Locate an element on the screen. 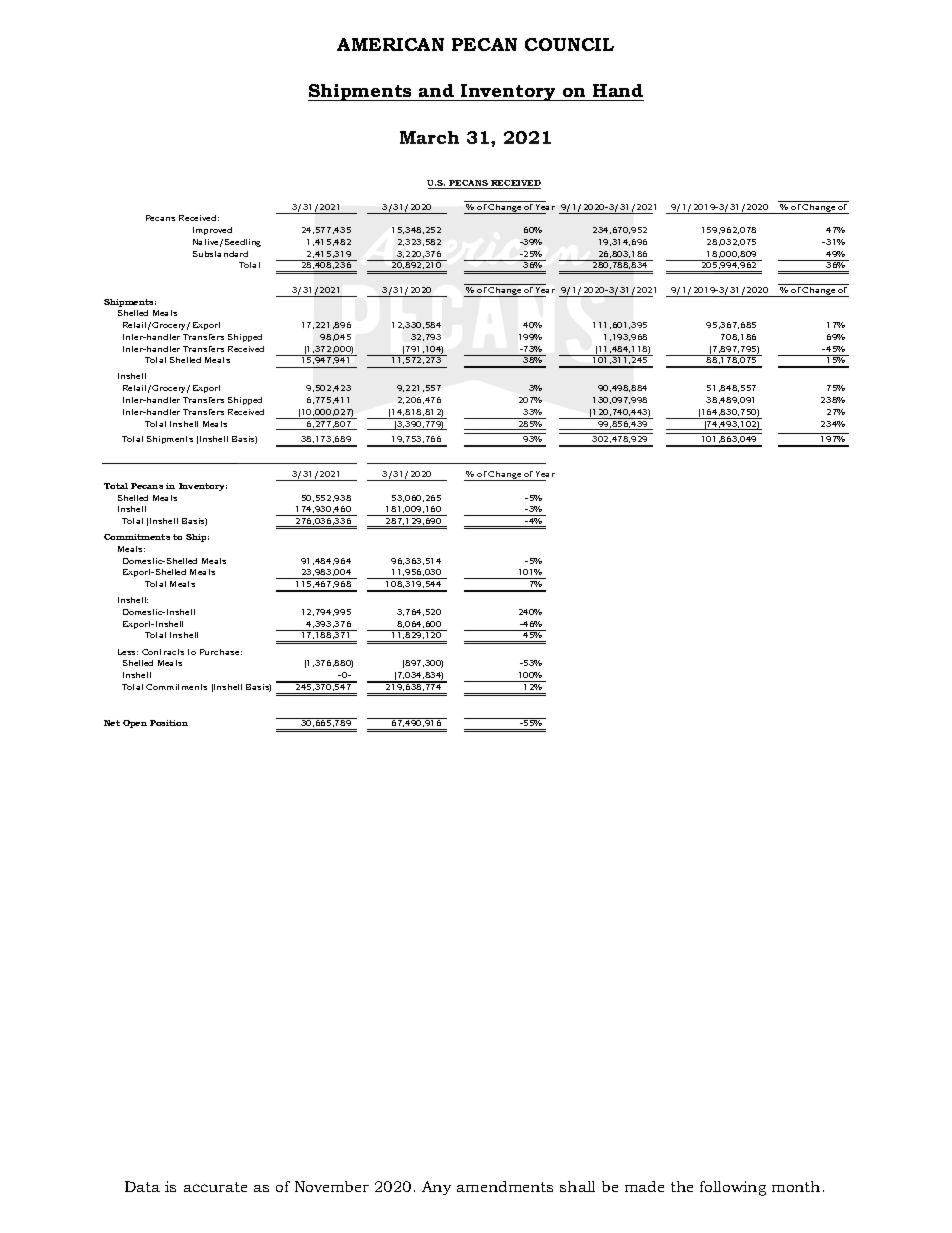  March is located at coordinates (429, 137).
